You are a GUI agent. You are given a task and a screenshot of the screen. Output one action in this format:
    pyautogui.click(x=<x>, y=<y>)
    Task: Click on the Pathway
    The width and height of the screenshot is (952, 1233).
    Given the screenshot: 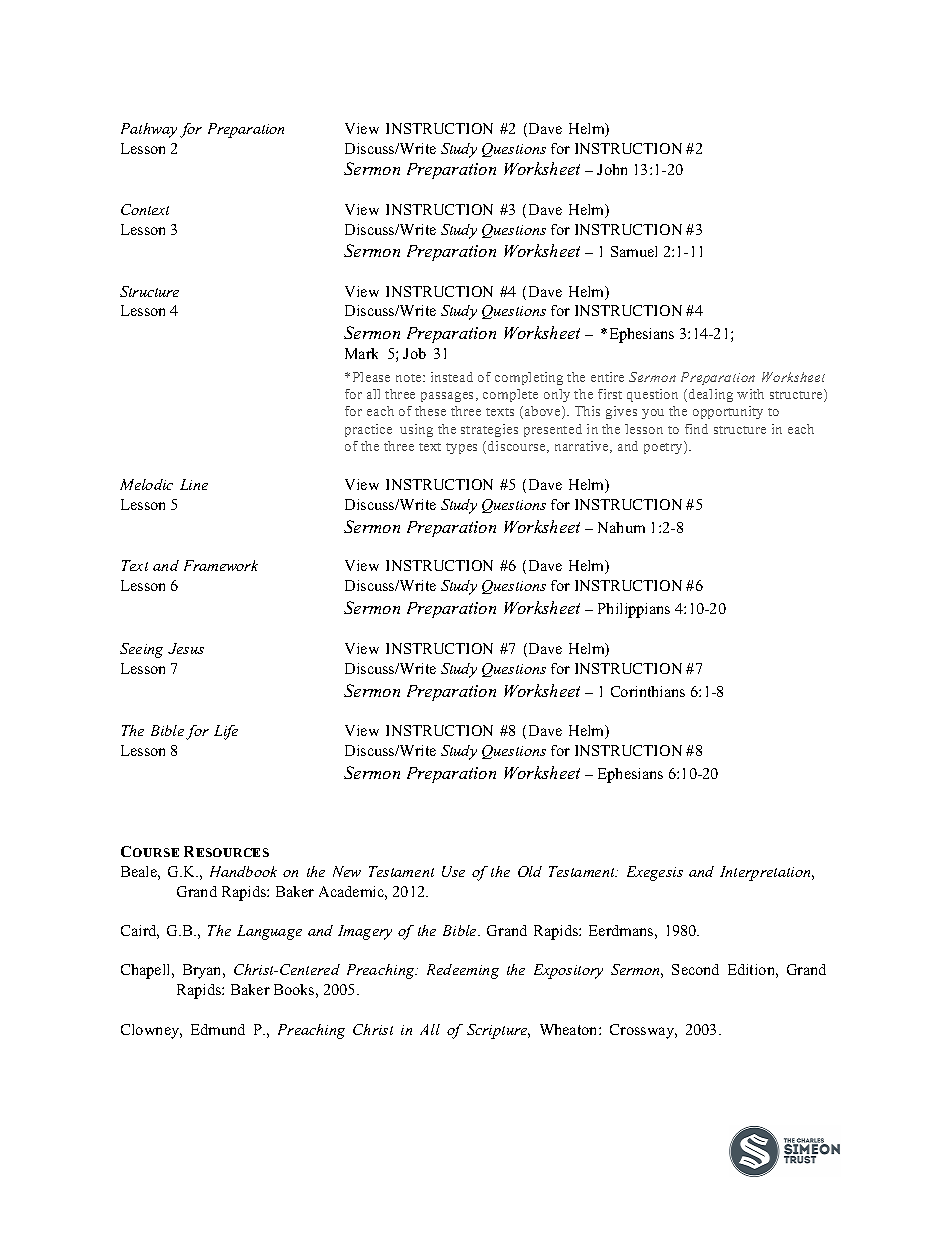 What is the action you would take?
    pyautogui.click(x=149, y=130)
